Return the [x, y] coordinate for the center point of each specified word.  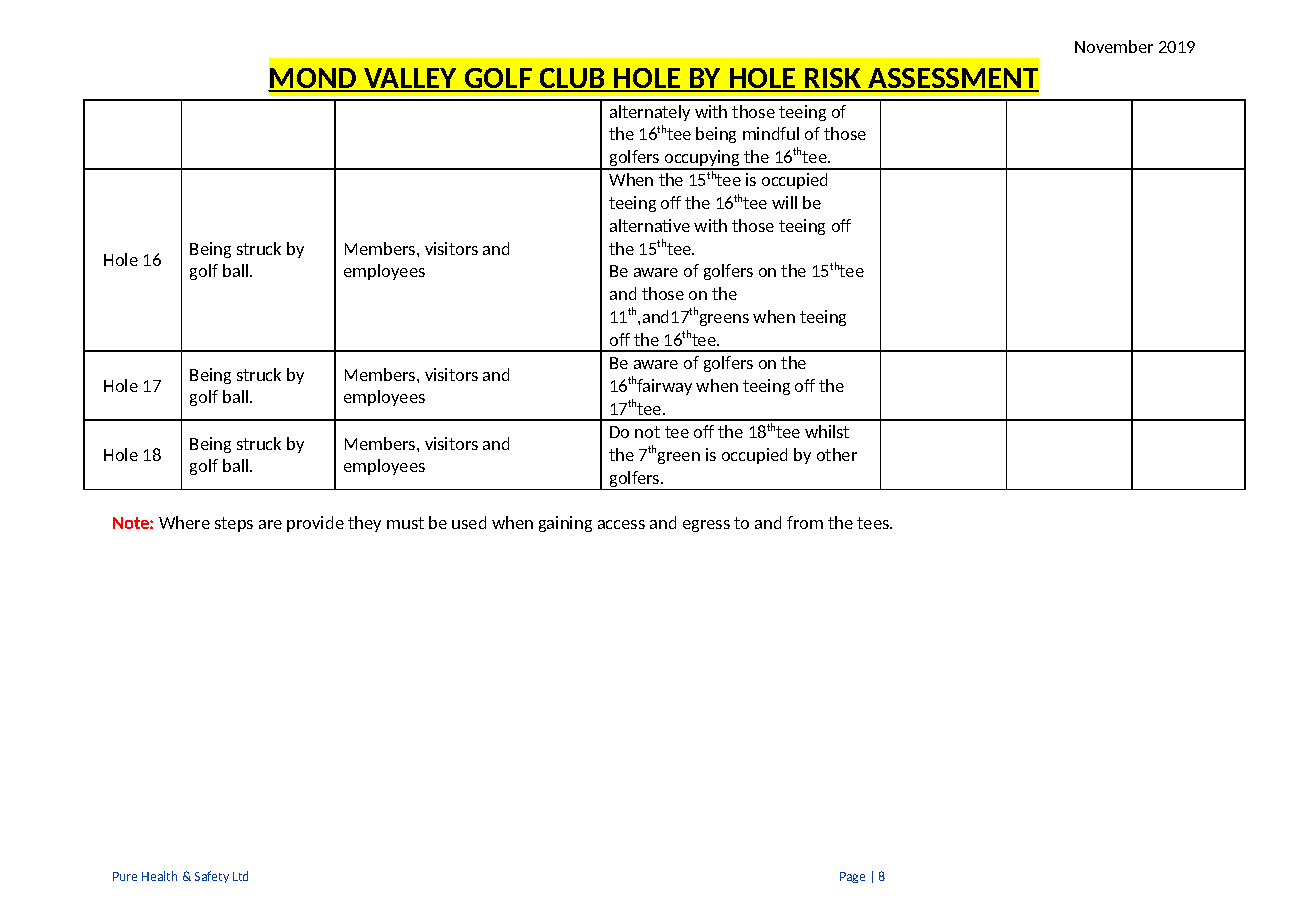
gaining [565, 524]
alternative [650, 225]
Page [852, 877]
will [784, 202]
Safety [212, 877]
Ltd [240, 876]
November [1114, 46]
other [837, 454]
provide [315, 524]
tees [874, 523]
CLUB [572, 79]
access [621, 524]
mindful [771, 133]
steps [234, 524]
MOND [314, 79]
